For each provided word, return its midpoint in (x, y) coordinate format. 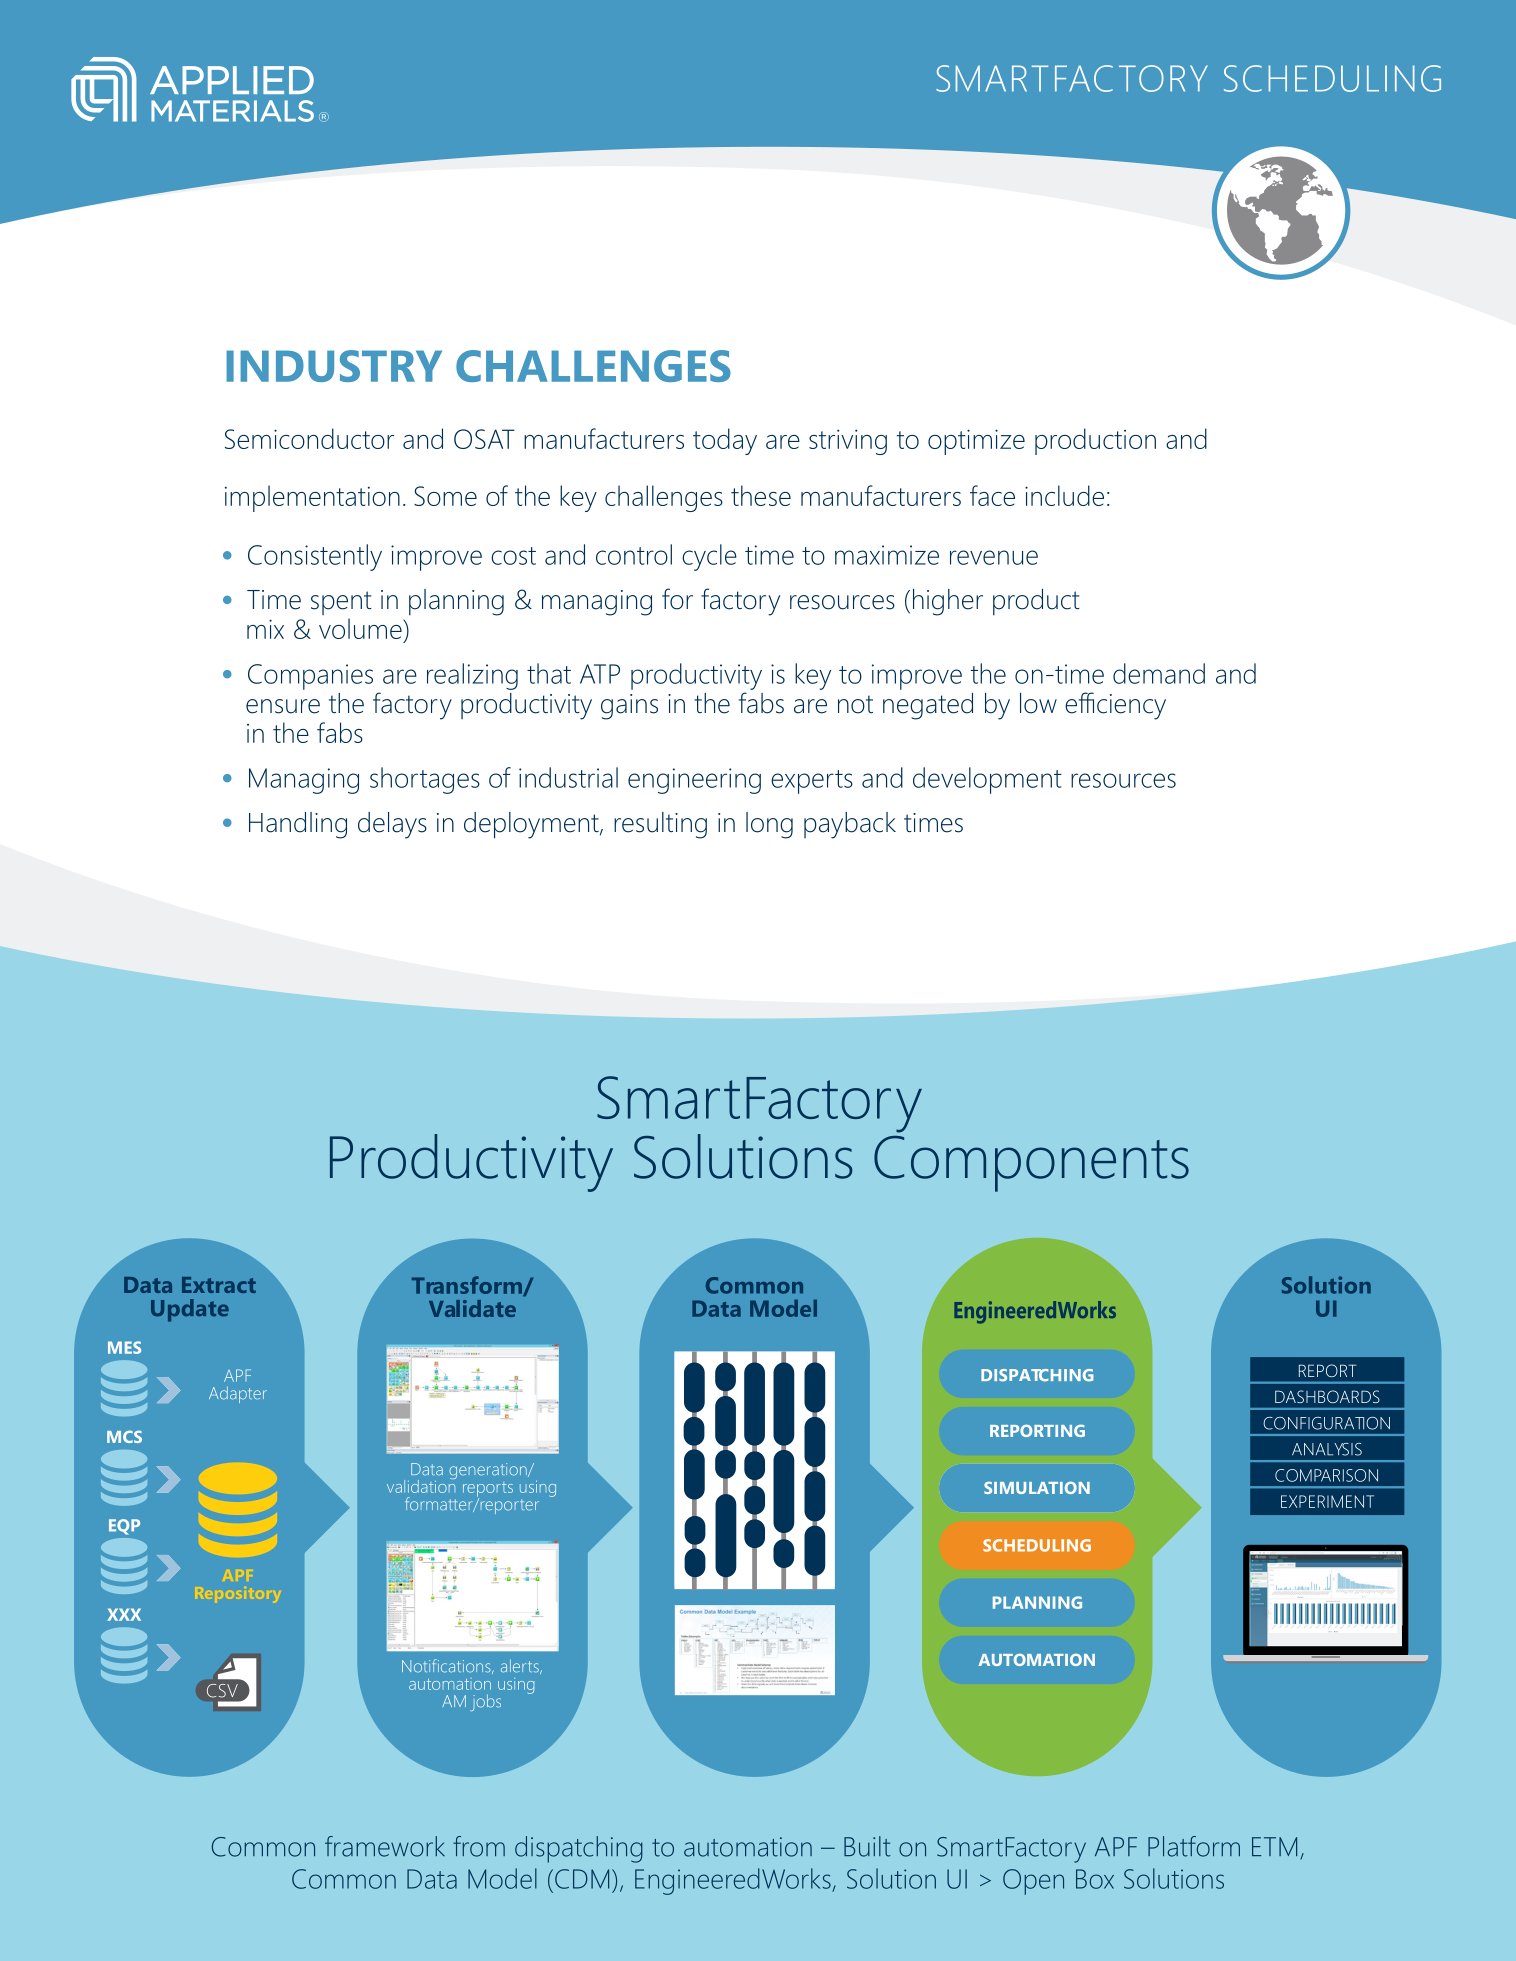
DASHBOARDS (1327, 1396)
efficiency (1115, 706)
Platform (1194, 1846)
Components (1031, 1164)
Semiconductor (309, 438)
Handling (298, 825)
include (1064, 495)
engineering (694, 781)
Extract (219, 1285)
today (725, 441)
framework (385, 1846)
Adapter (238, 1394)
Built (867, 1846)
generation (489, 1471)
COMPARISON (1326, 1475)
